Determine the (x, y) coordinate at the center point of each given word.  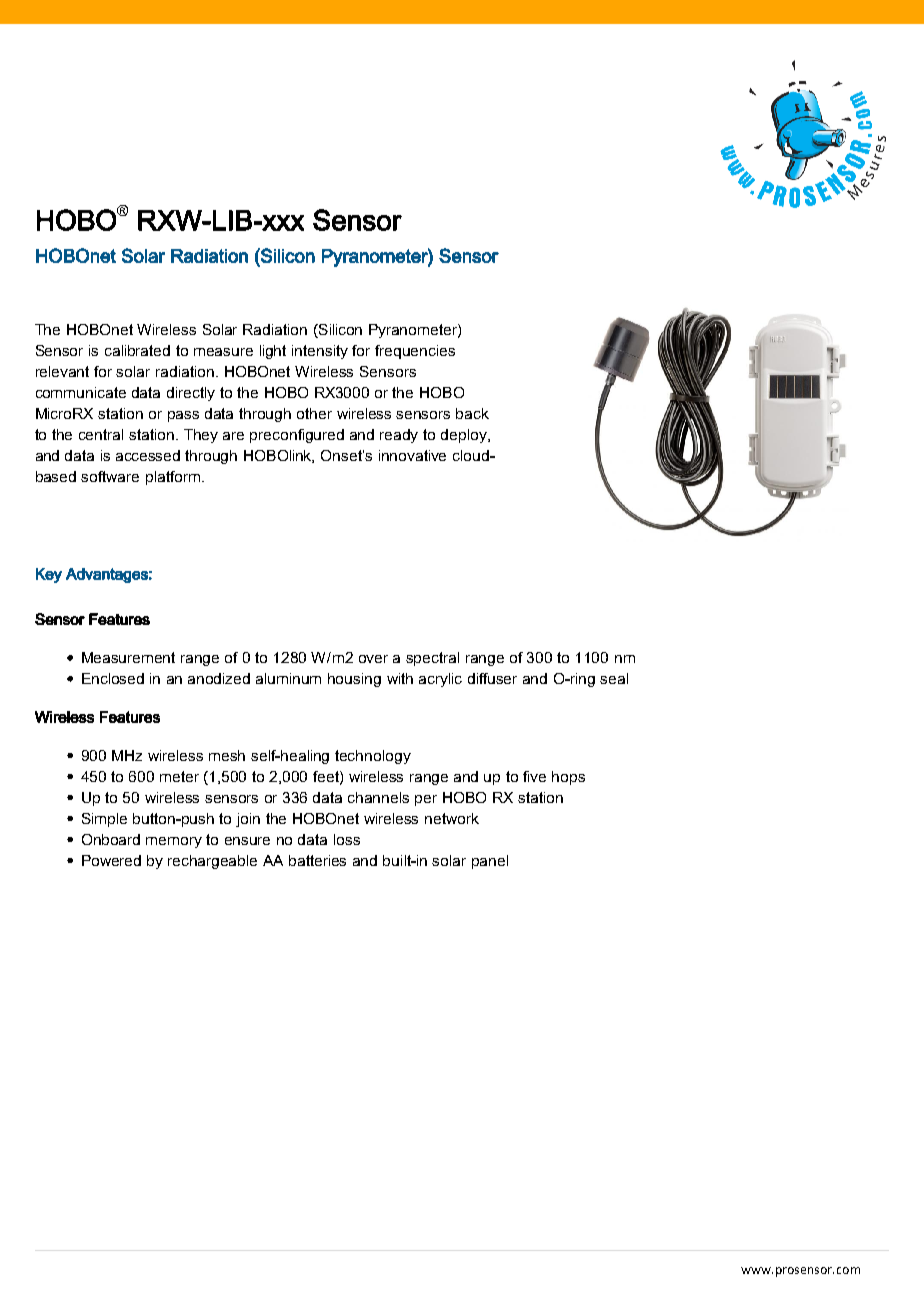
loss (347, 839)
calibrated (137, 350)
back (472, 413)
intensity (320, 352)
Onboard (111, 839)
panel (490, 862)
